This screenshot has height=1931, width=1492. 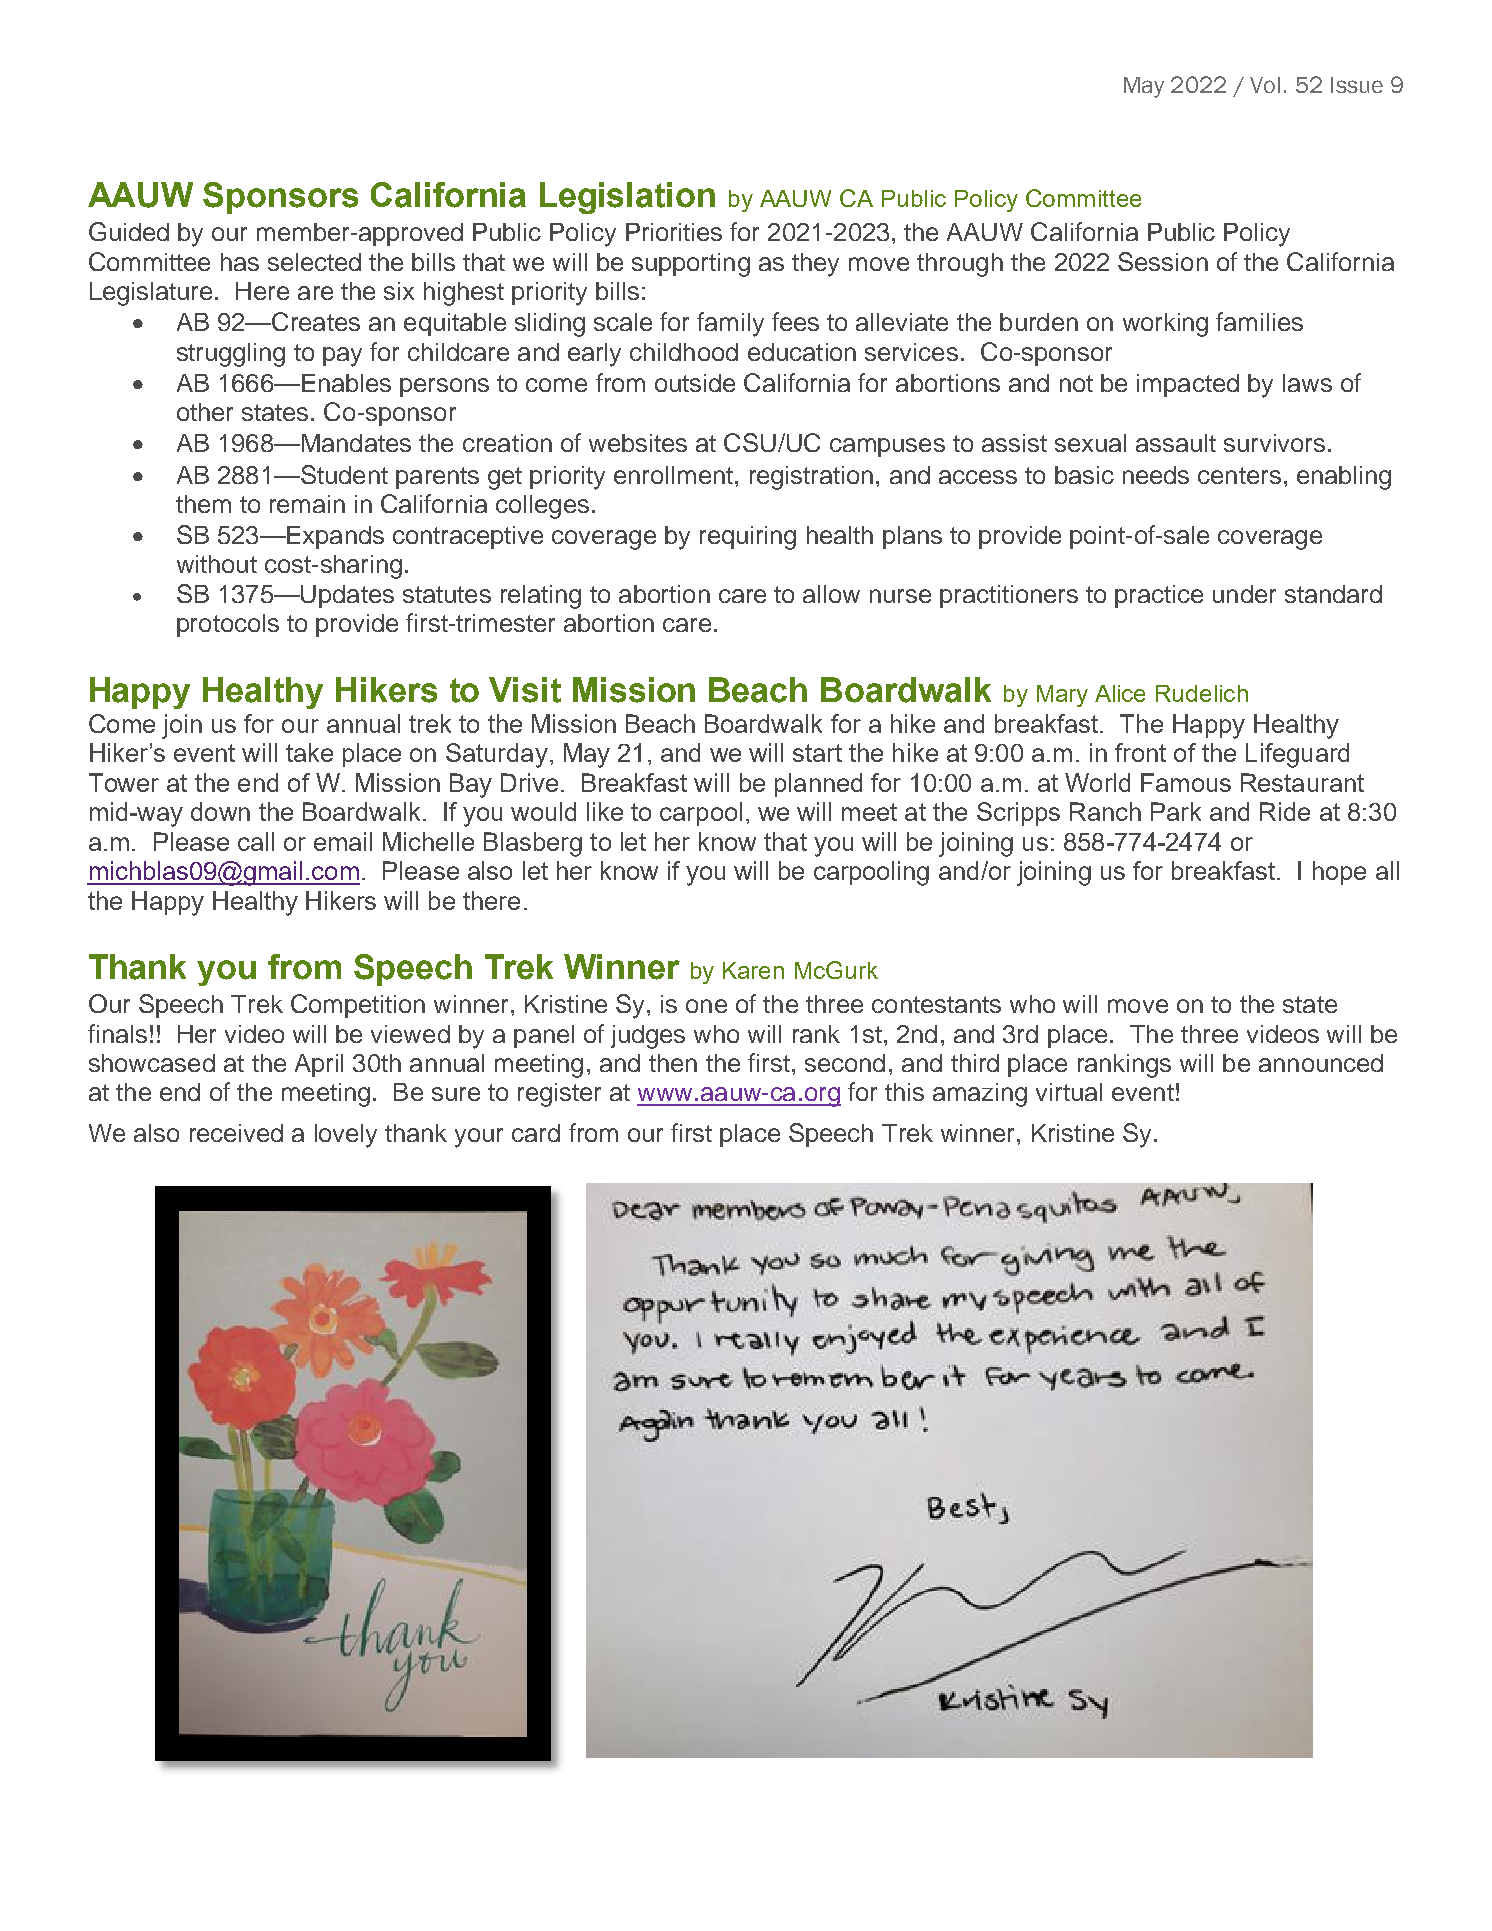 What do you see at coordinates (1265, 85) in the screenshot?
I see `Vol` at bounding box center [1265, 85].
